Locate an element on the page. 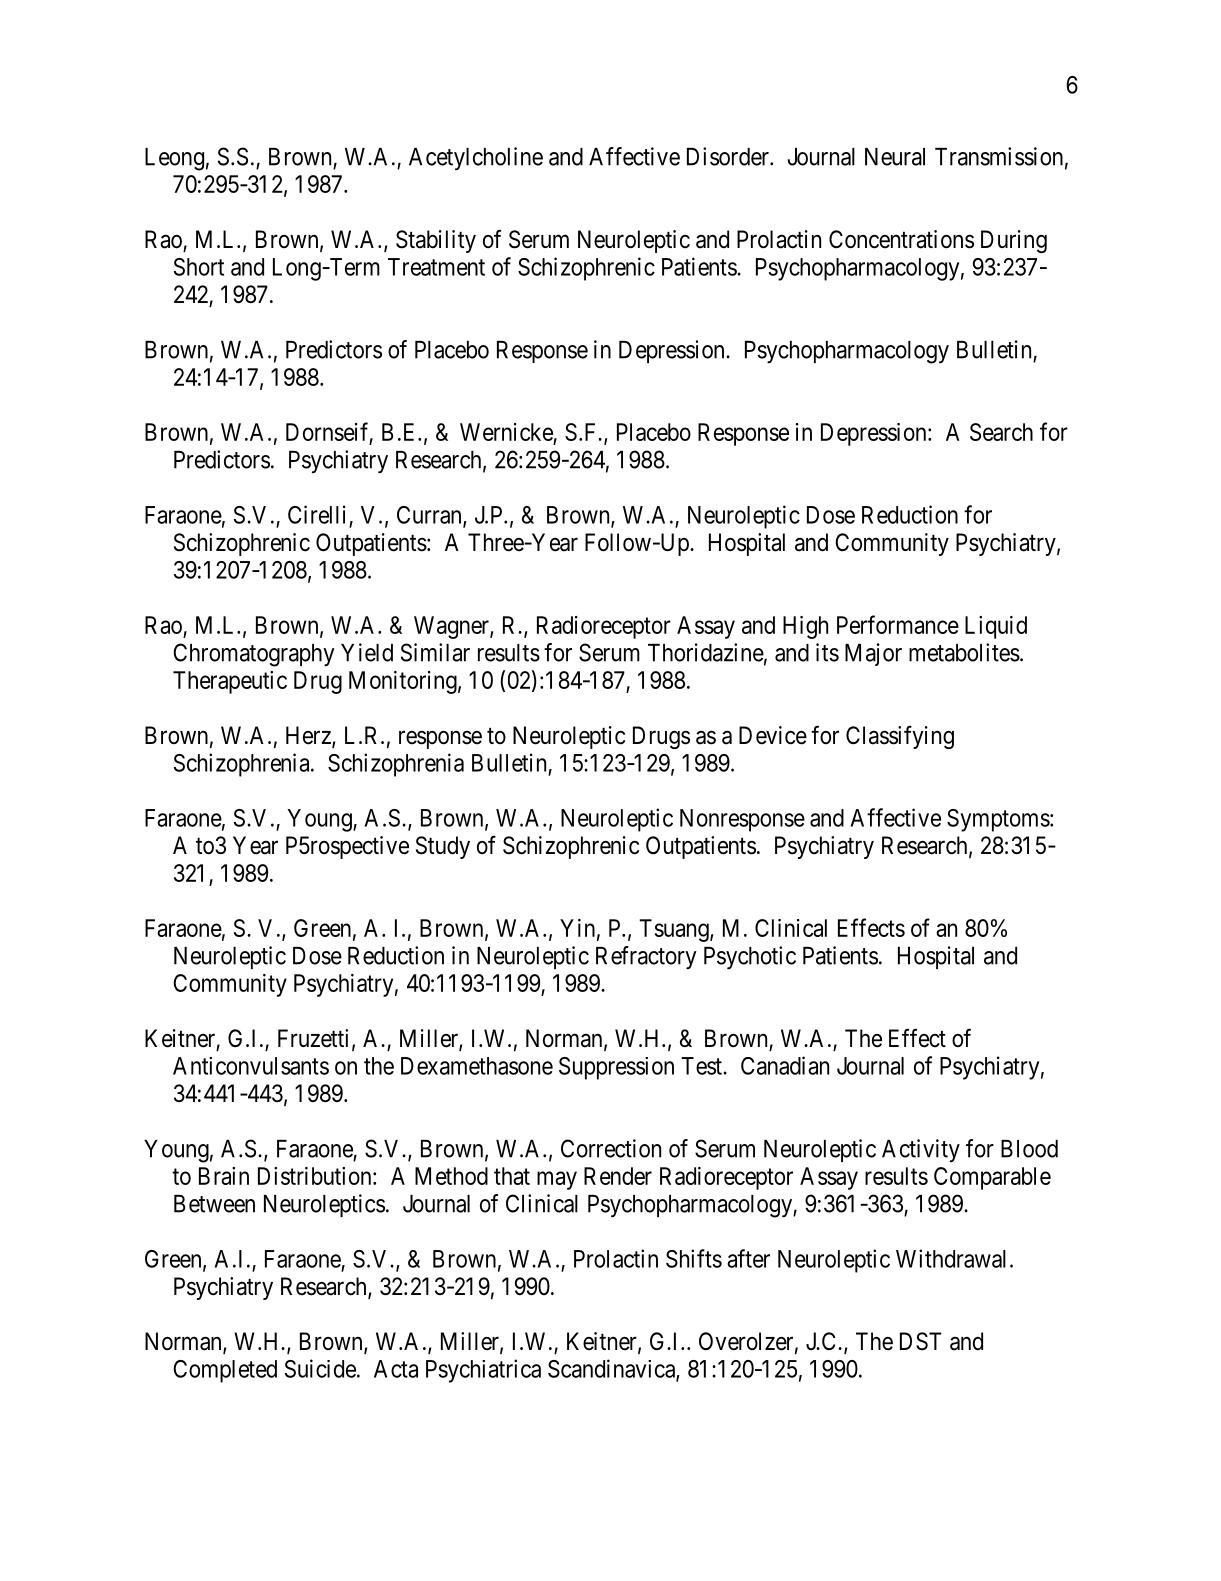 This page has height=1581, width=1221. Suppression is located at coordinates (616, 1068).
